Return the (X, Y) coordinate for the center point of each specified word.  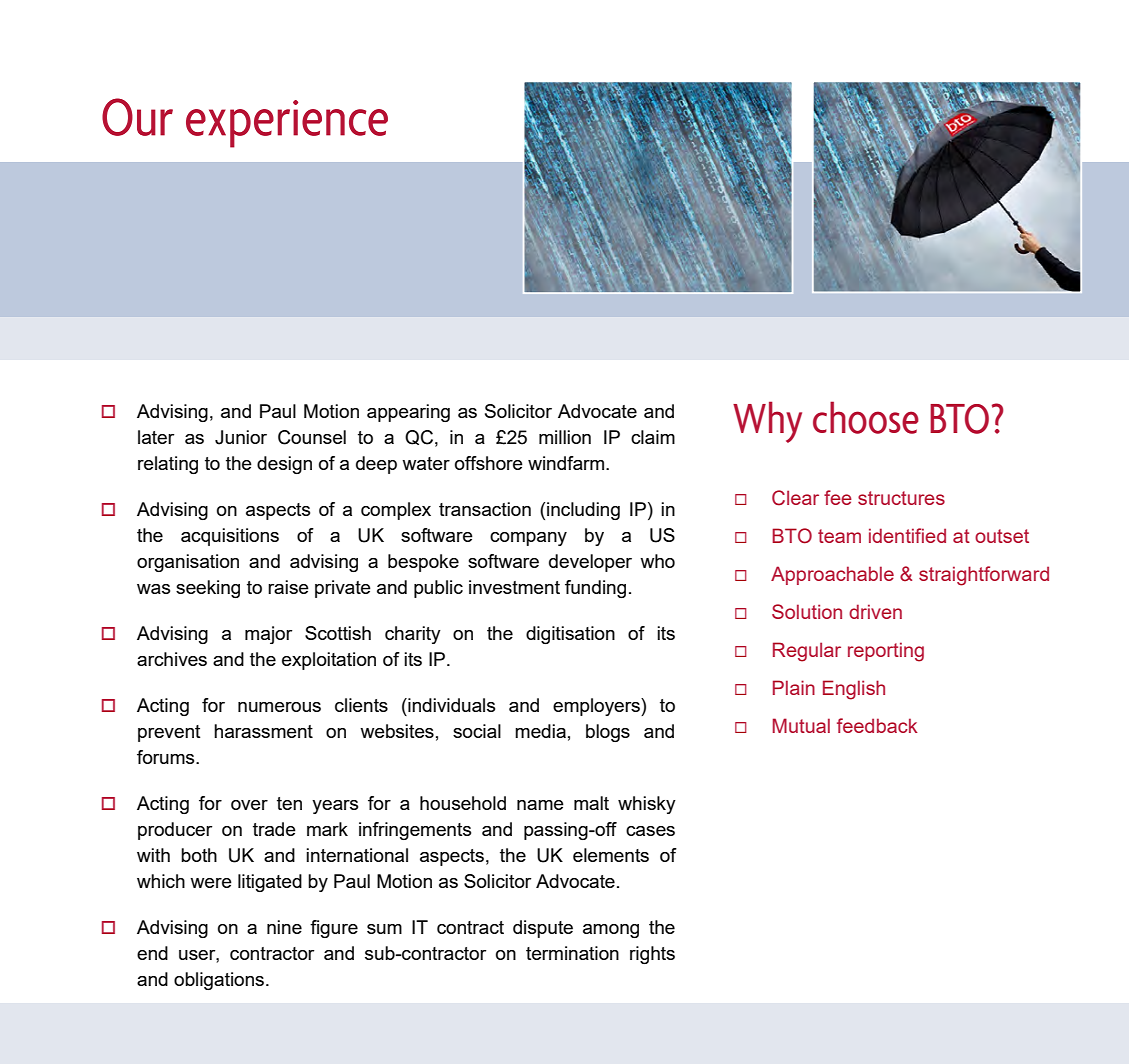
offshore (489, 463)
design (284, 465)
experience (287, 124)
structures (901, 498)
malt (591, 803)
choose (866, 417)
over (249, 805)
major (268, 635)
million (565, 437)
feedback (877, 725)
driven (875, 611)
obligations (219, 981)
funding (595, 589)
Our (137, 117)
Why (767, 422)
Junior (241, 437)
